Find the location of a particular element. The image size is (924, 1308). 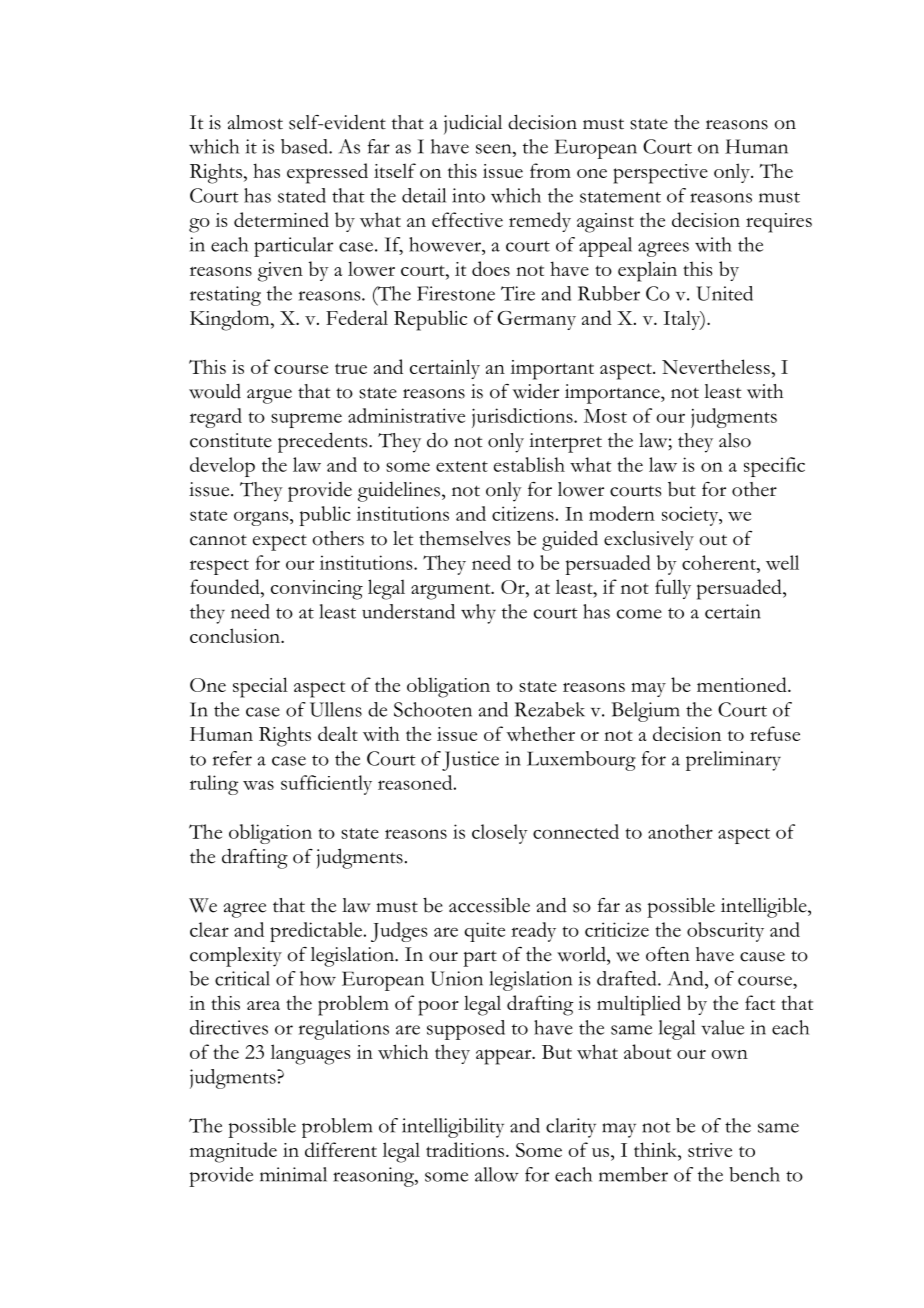

strive is located at coordinates (710, 1150).
